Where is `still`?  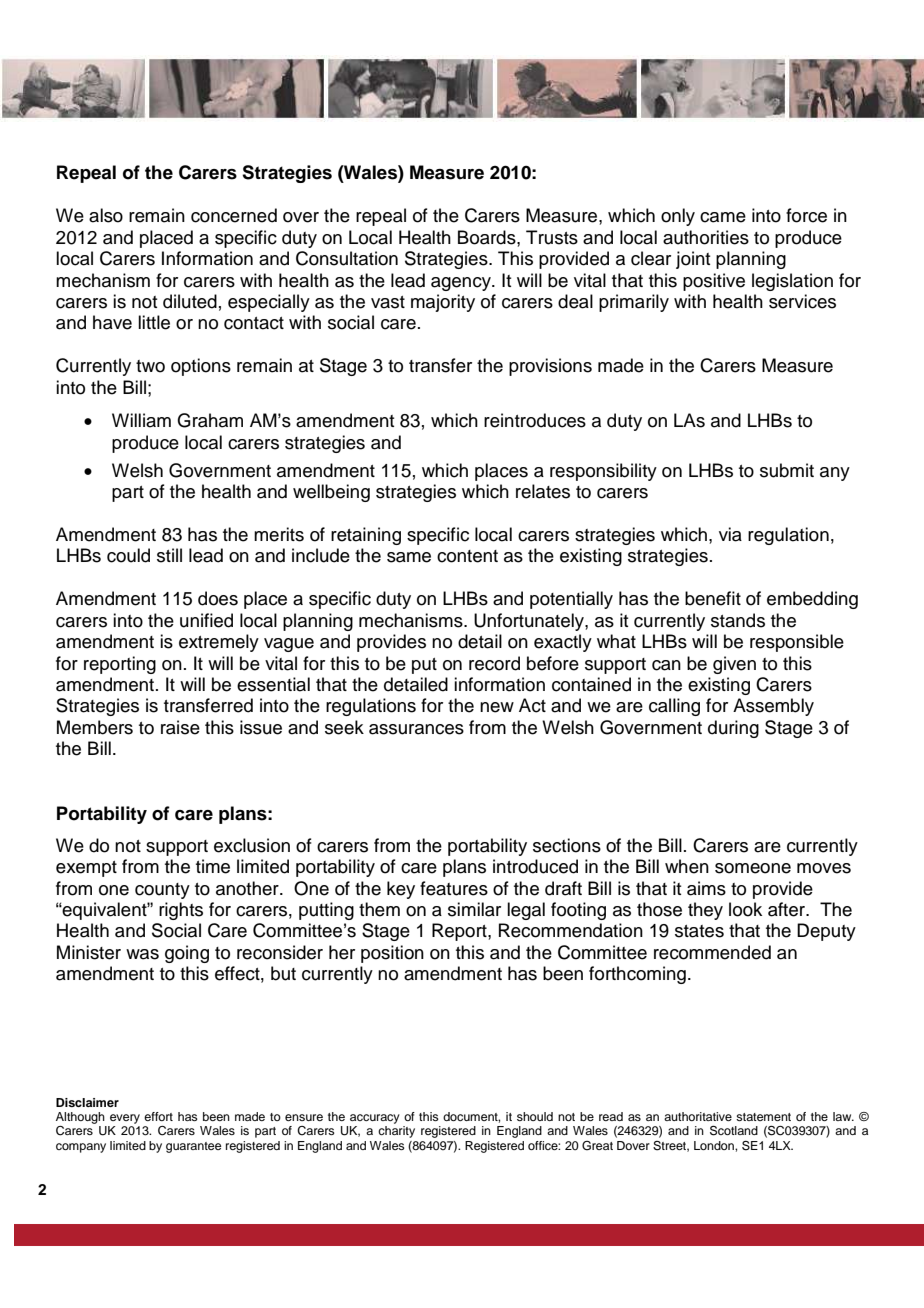
still is located at coordinates (169, 555).
